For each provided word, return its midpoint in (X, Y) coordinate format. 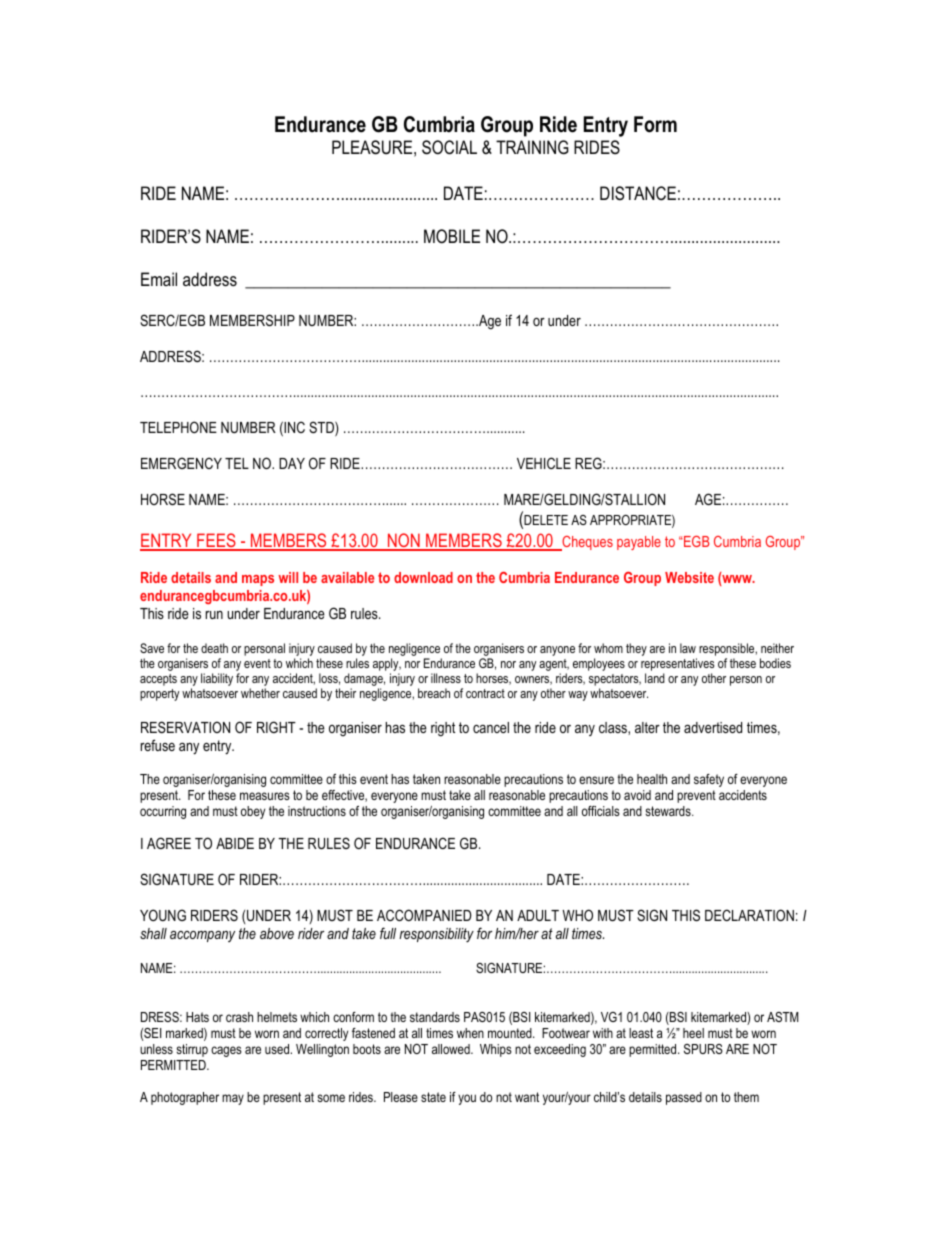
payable (639, 543)
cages (226, 1051)
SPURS (703, 1049)
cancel (491, 727)
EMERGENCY (181, 463)
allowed (452, 1049)
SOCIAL (449, 147)
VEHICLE (544, 463)
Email (159, 279)
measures (265, 796)
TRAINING (532, 147)
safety (709, 780)
